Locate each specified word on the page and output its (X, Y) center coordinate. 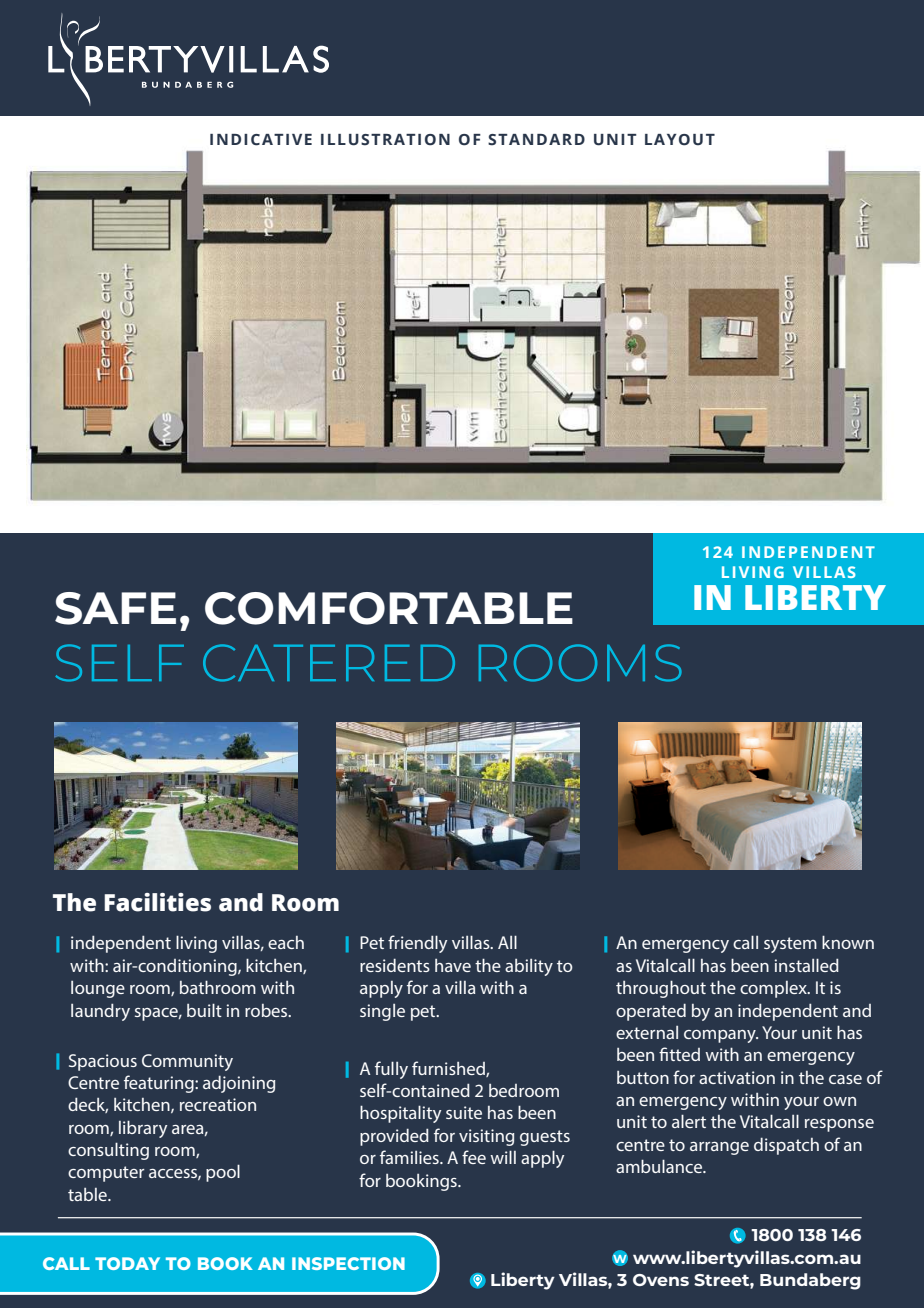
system (790, 945)
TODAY (127, 1263)
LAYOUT (680, 140)
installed (807, 965)
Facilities (157, 902)
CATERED (329, 663)
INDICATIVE (261, 140)
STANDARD (536, 140)
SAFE (115, 608)
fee (474, 1157)
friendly (417, 944)
